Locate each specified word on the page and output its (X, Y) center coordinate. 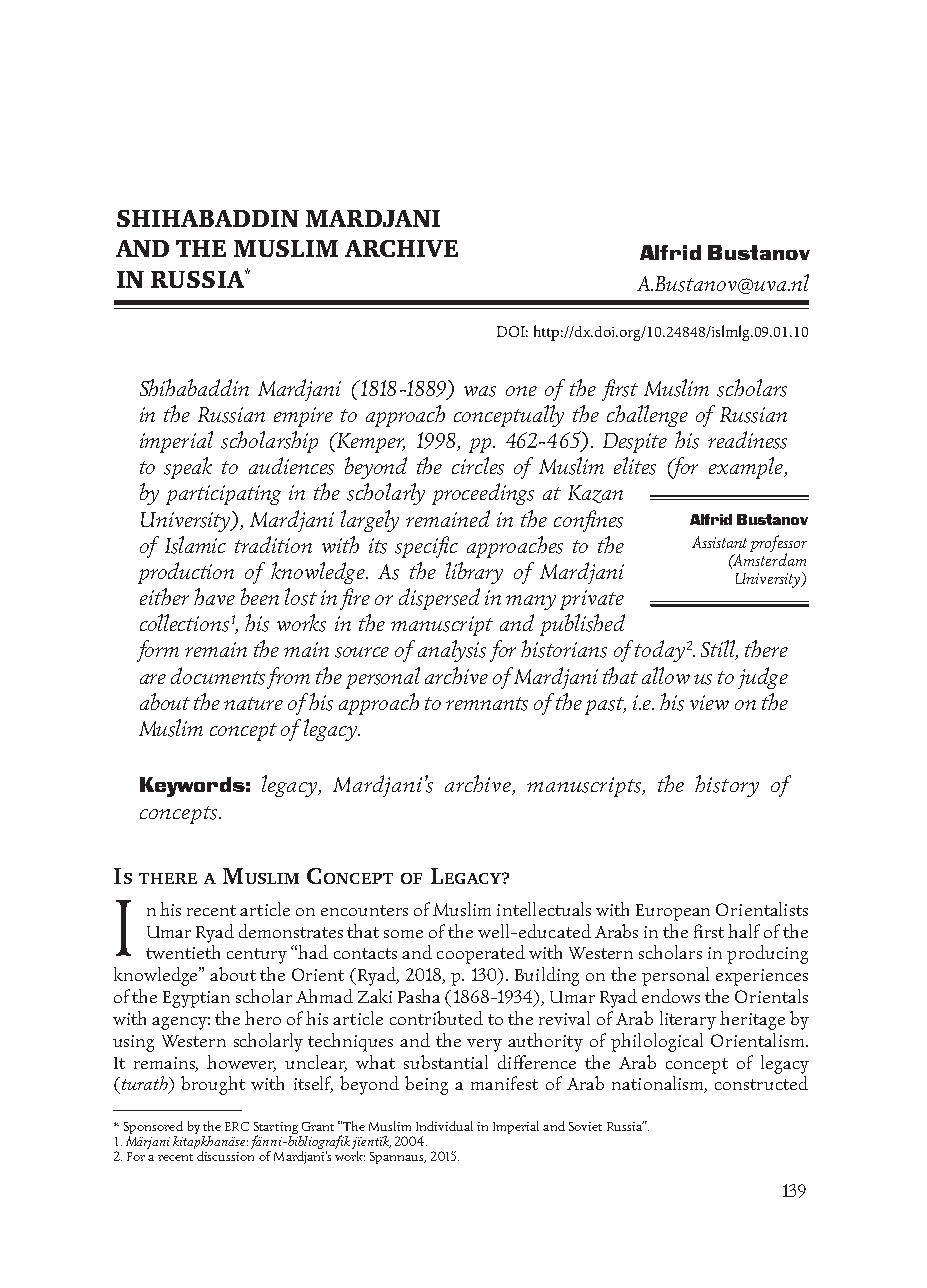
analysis (452, 651)
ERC (237, 1126)
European (673, 912)
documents (218, 676)
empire (303, 417)
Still (719, 650)
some (403, 934)
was (480, 391)
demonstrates (291, 931)
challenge (647, 416)
